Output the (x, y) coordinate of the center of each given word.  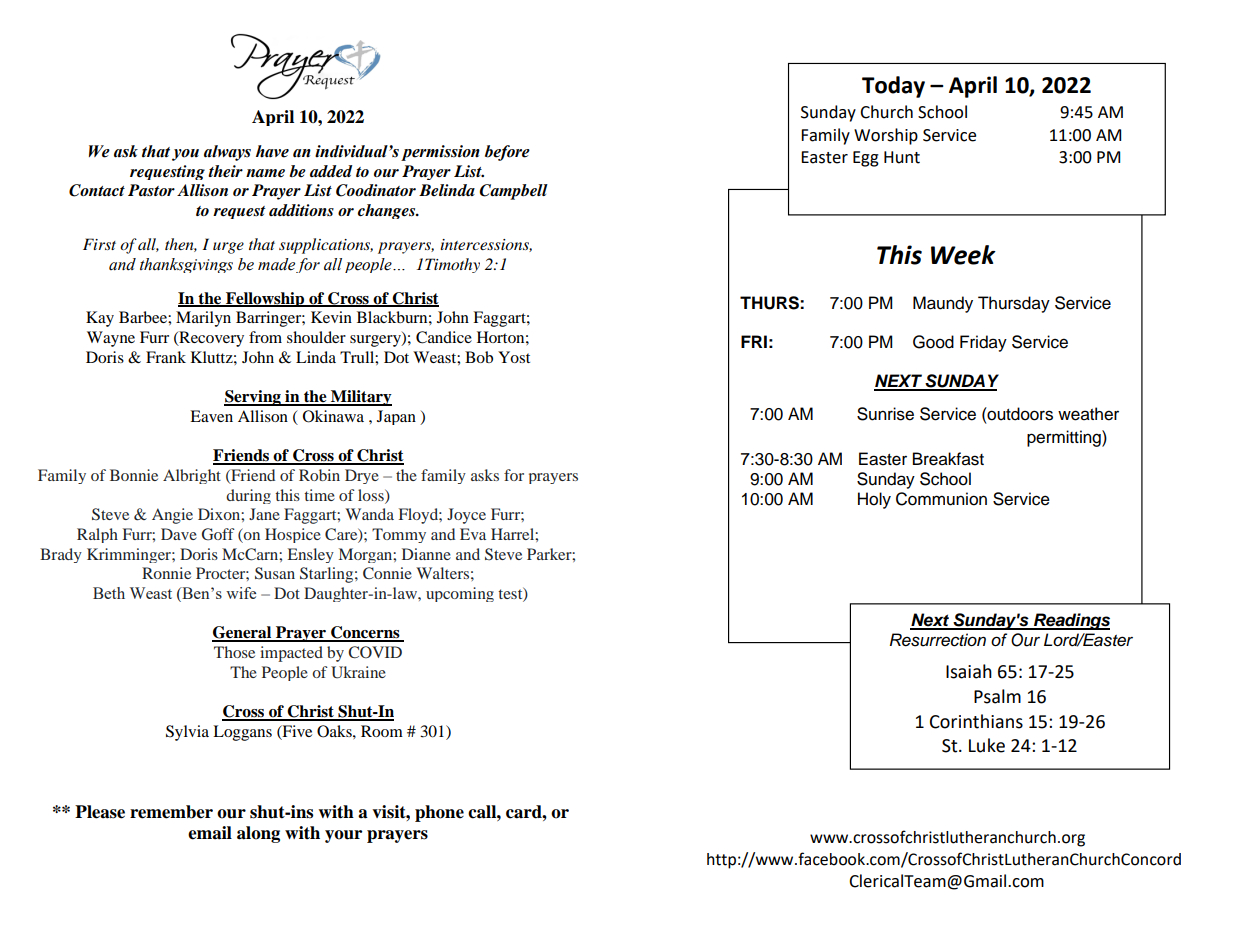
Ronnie (166, 573)
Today (893, 87)
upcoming (460, 594)
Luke (987, 745)
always (227, 153)
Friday (983, 343)
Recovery (210, 339)
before (507, 153)
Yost (514, 357)
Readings (1071, 621)
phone (439, 813)
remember (171, 812)
